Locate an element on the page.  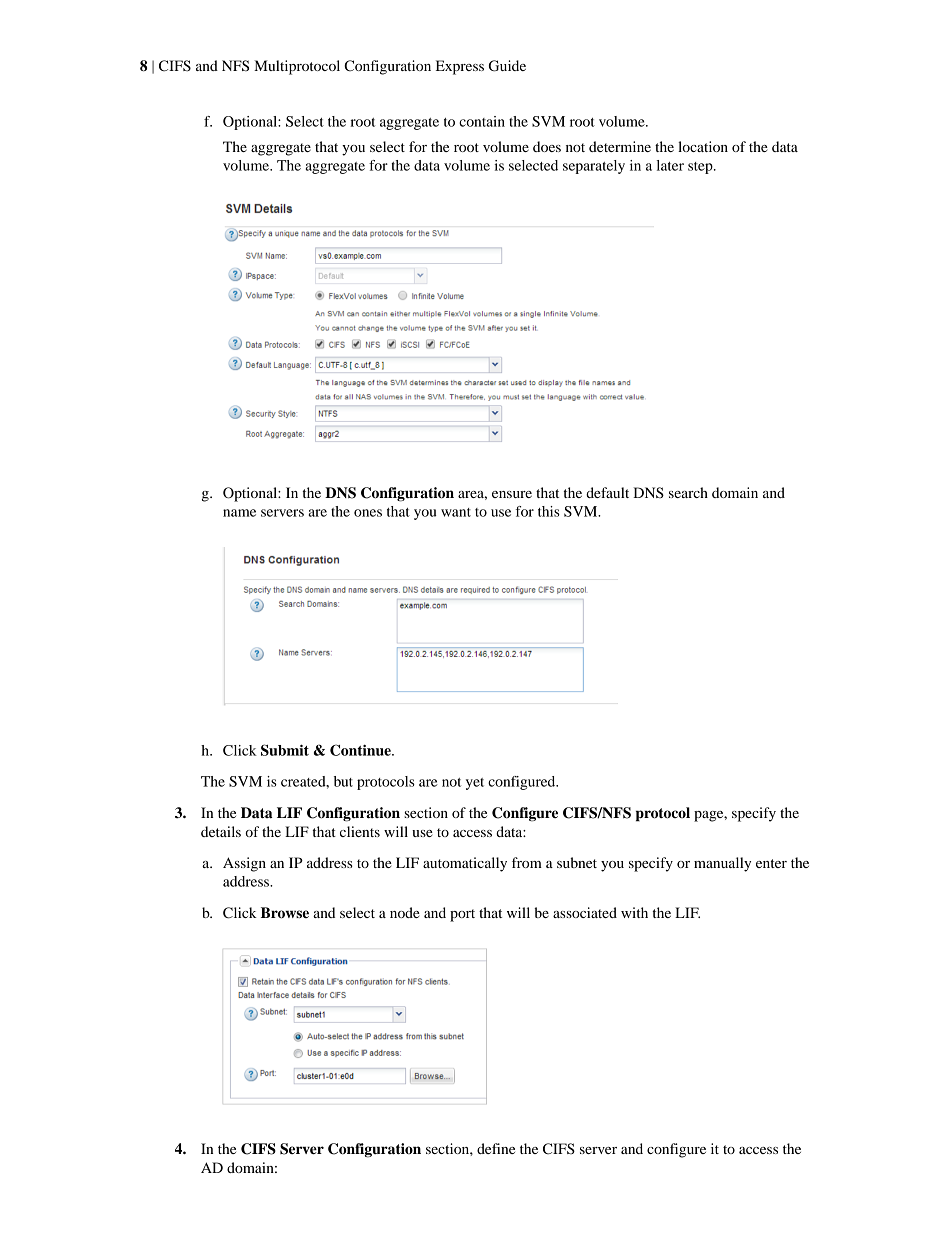
Browse is located at coordinates (285, 913).
